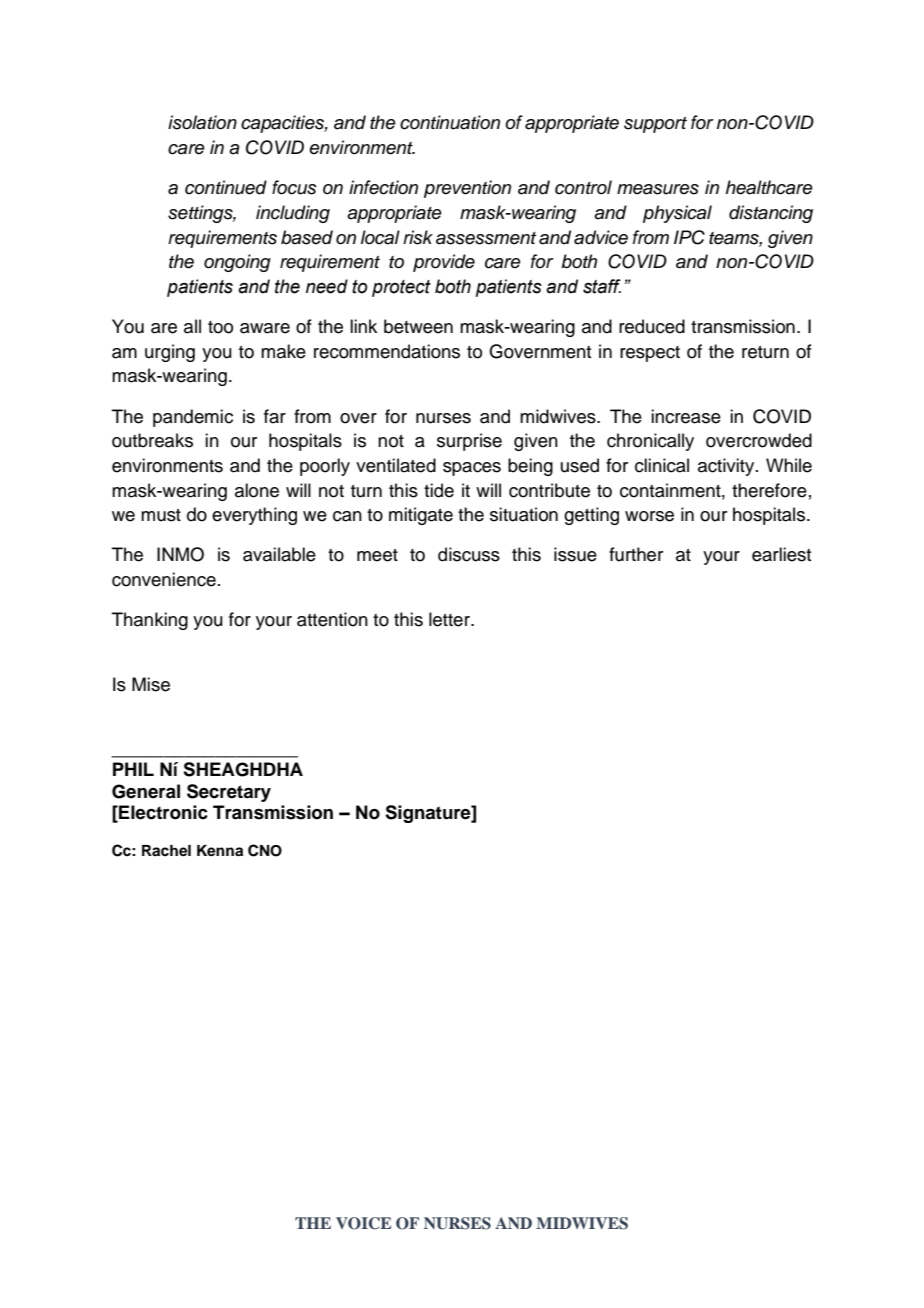 The image size is (924, 1308). Describe the element at coordinates (781, 554) in the screenshot. I see `earliest` at that location.
